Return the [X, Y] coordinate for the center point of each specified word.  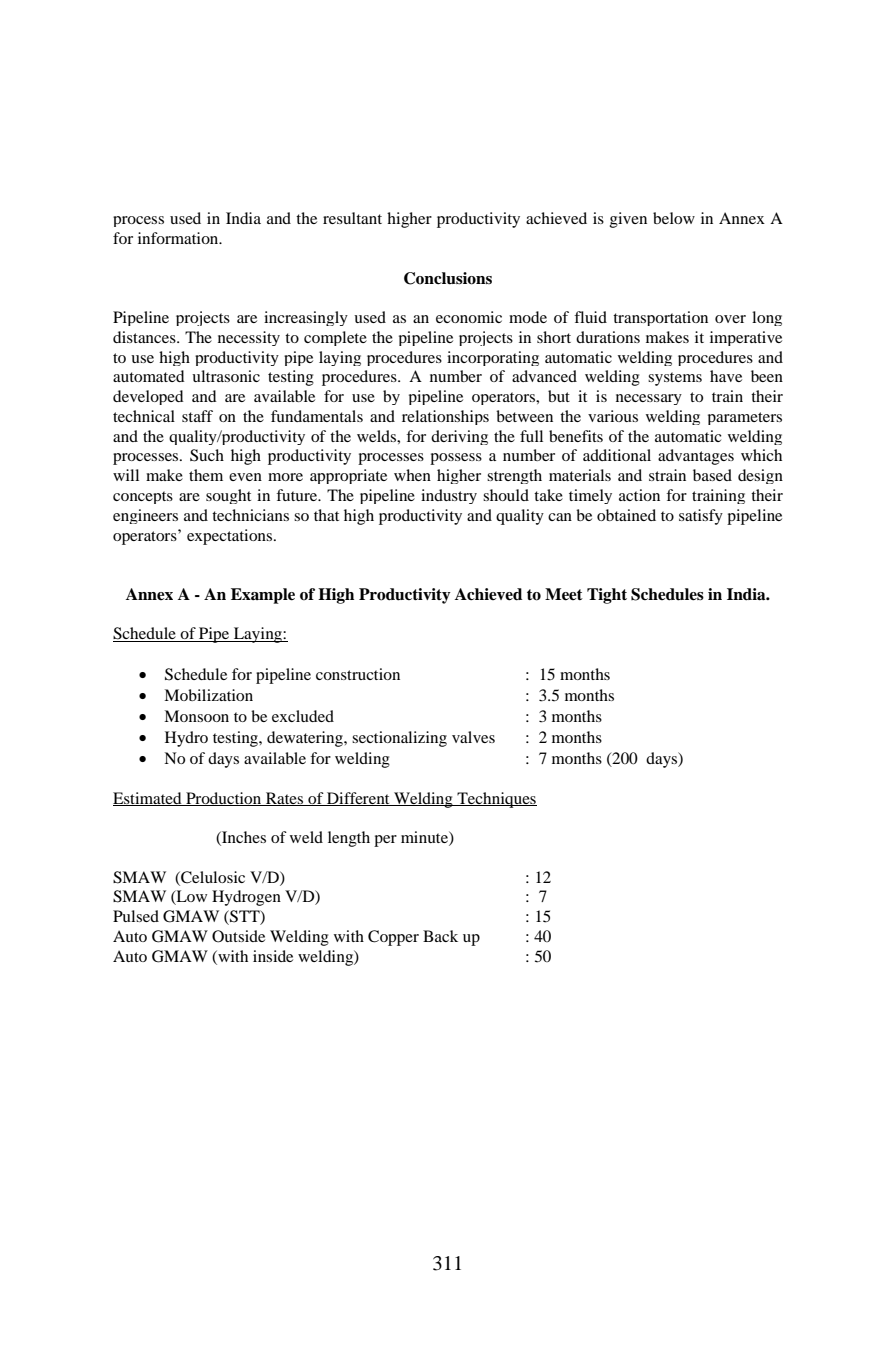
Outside [238, 936]
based [712, 475]
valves [473, 737]
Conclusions [448, 278]
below [674, 218]
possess [456, 459]
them [206, 475]
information [179, 238]
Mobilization [208, 695]
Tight [607, 596]
